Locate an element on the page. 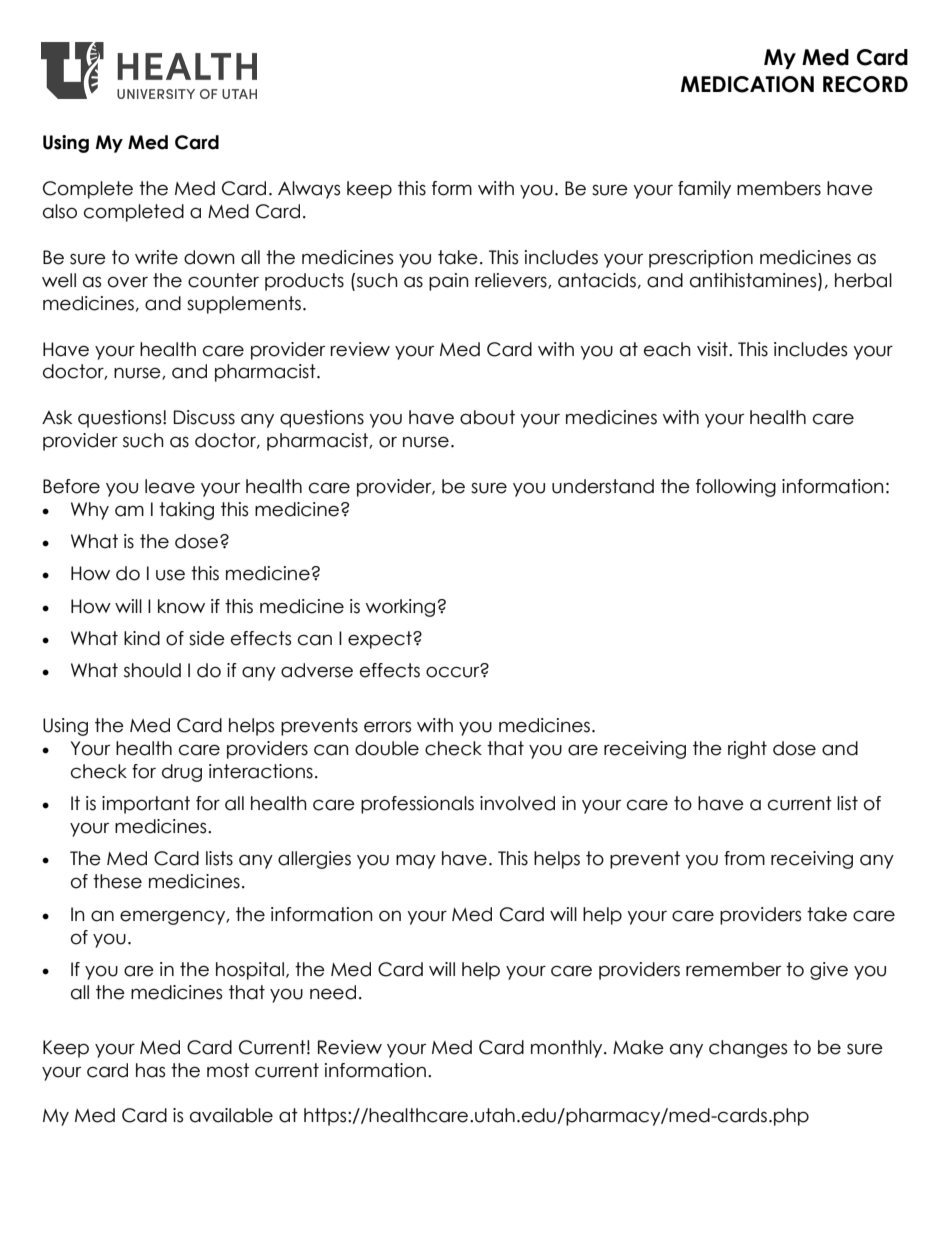  about is located at coordinates (487, 417).
